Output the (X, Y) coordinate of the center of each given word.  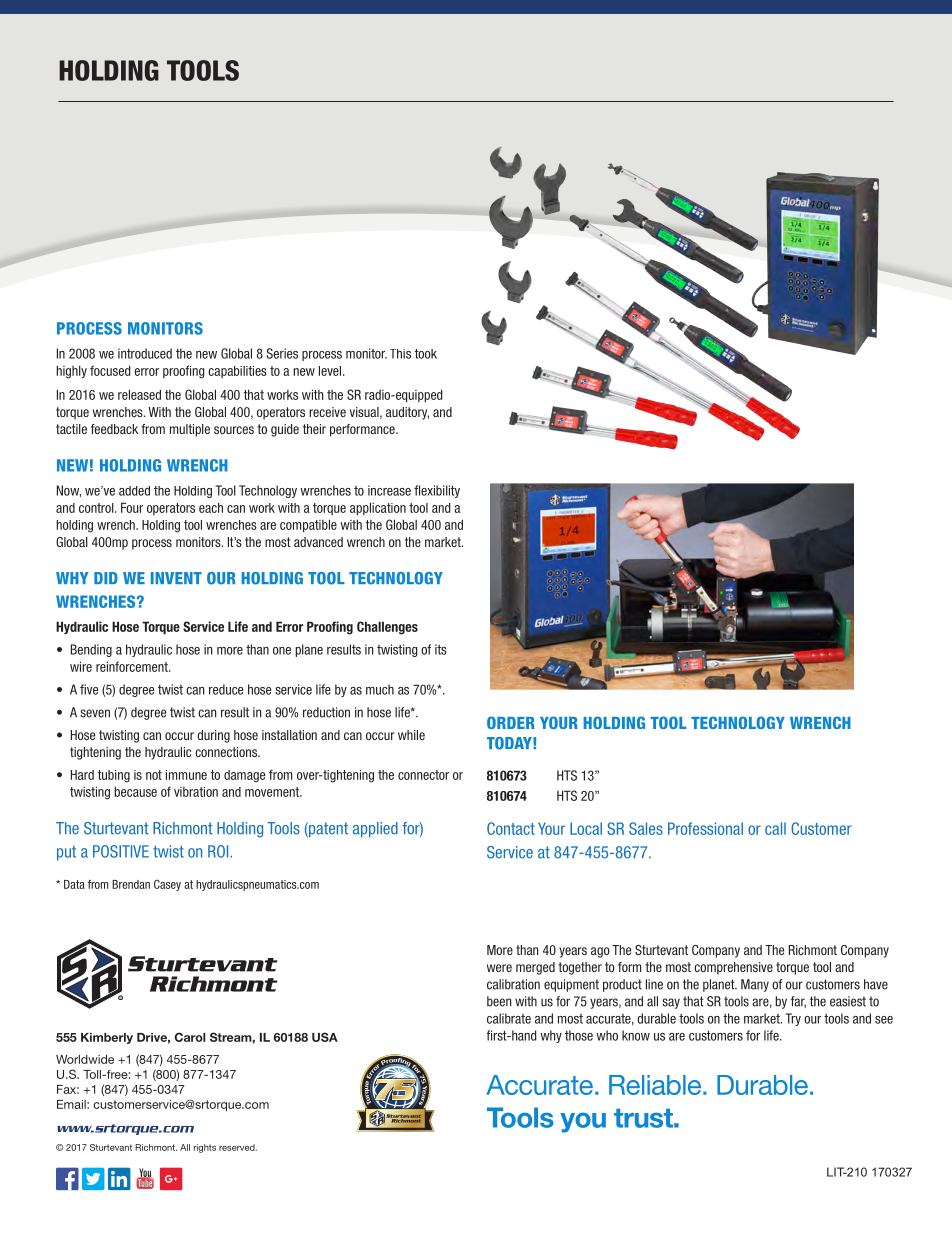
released (139, 394)
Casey (167, 885)
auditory (407, 413)
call (775, 828)
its (441, 649)
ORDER (511, 722)
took (426, 354)
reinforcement (133, 666)
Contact (511, 828)
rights (205, 1148)
